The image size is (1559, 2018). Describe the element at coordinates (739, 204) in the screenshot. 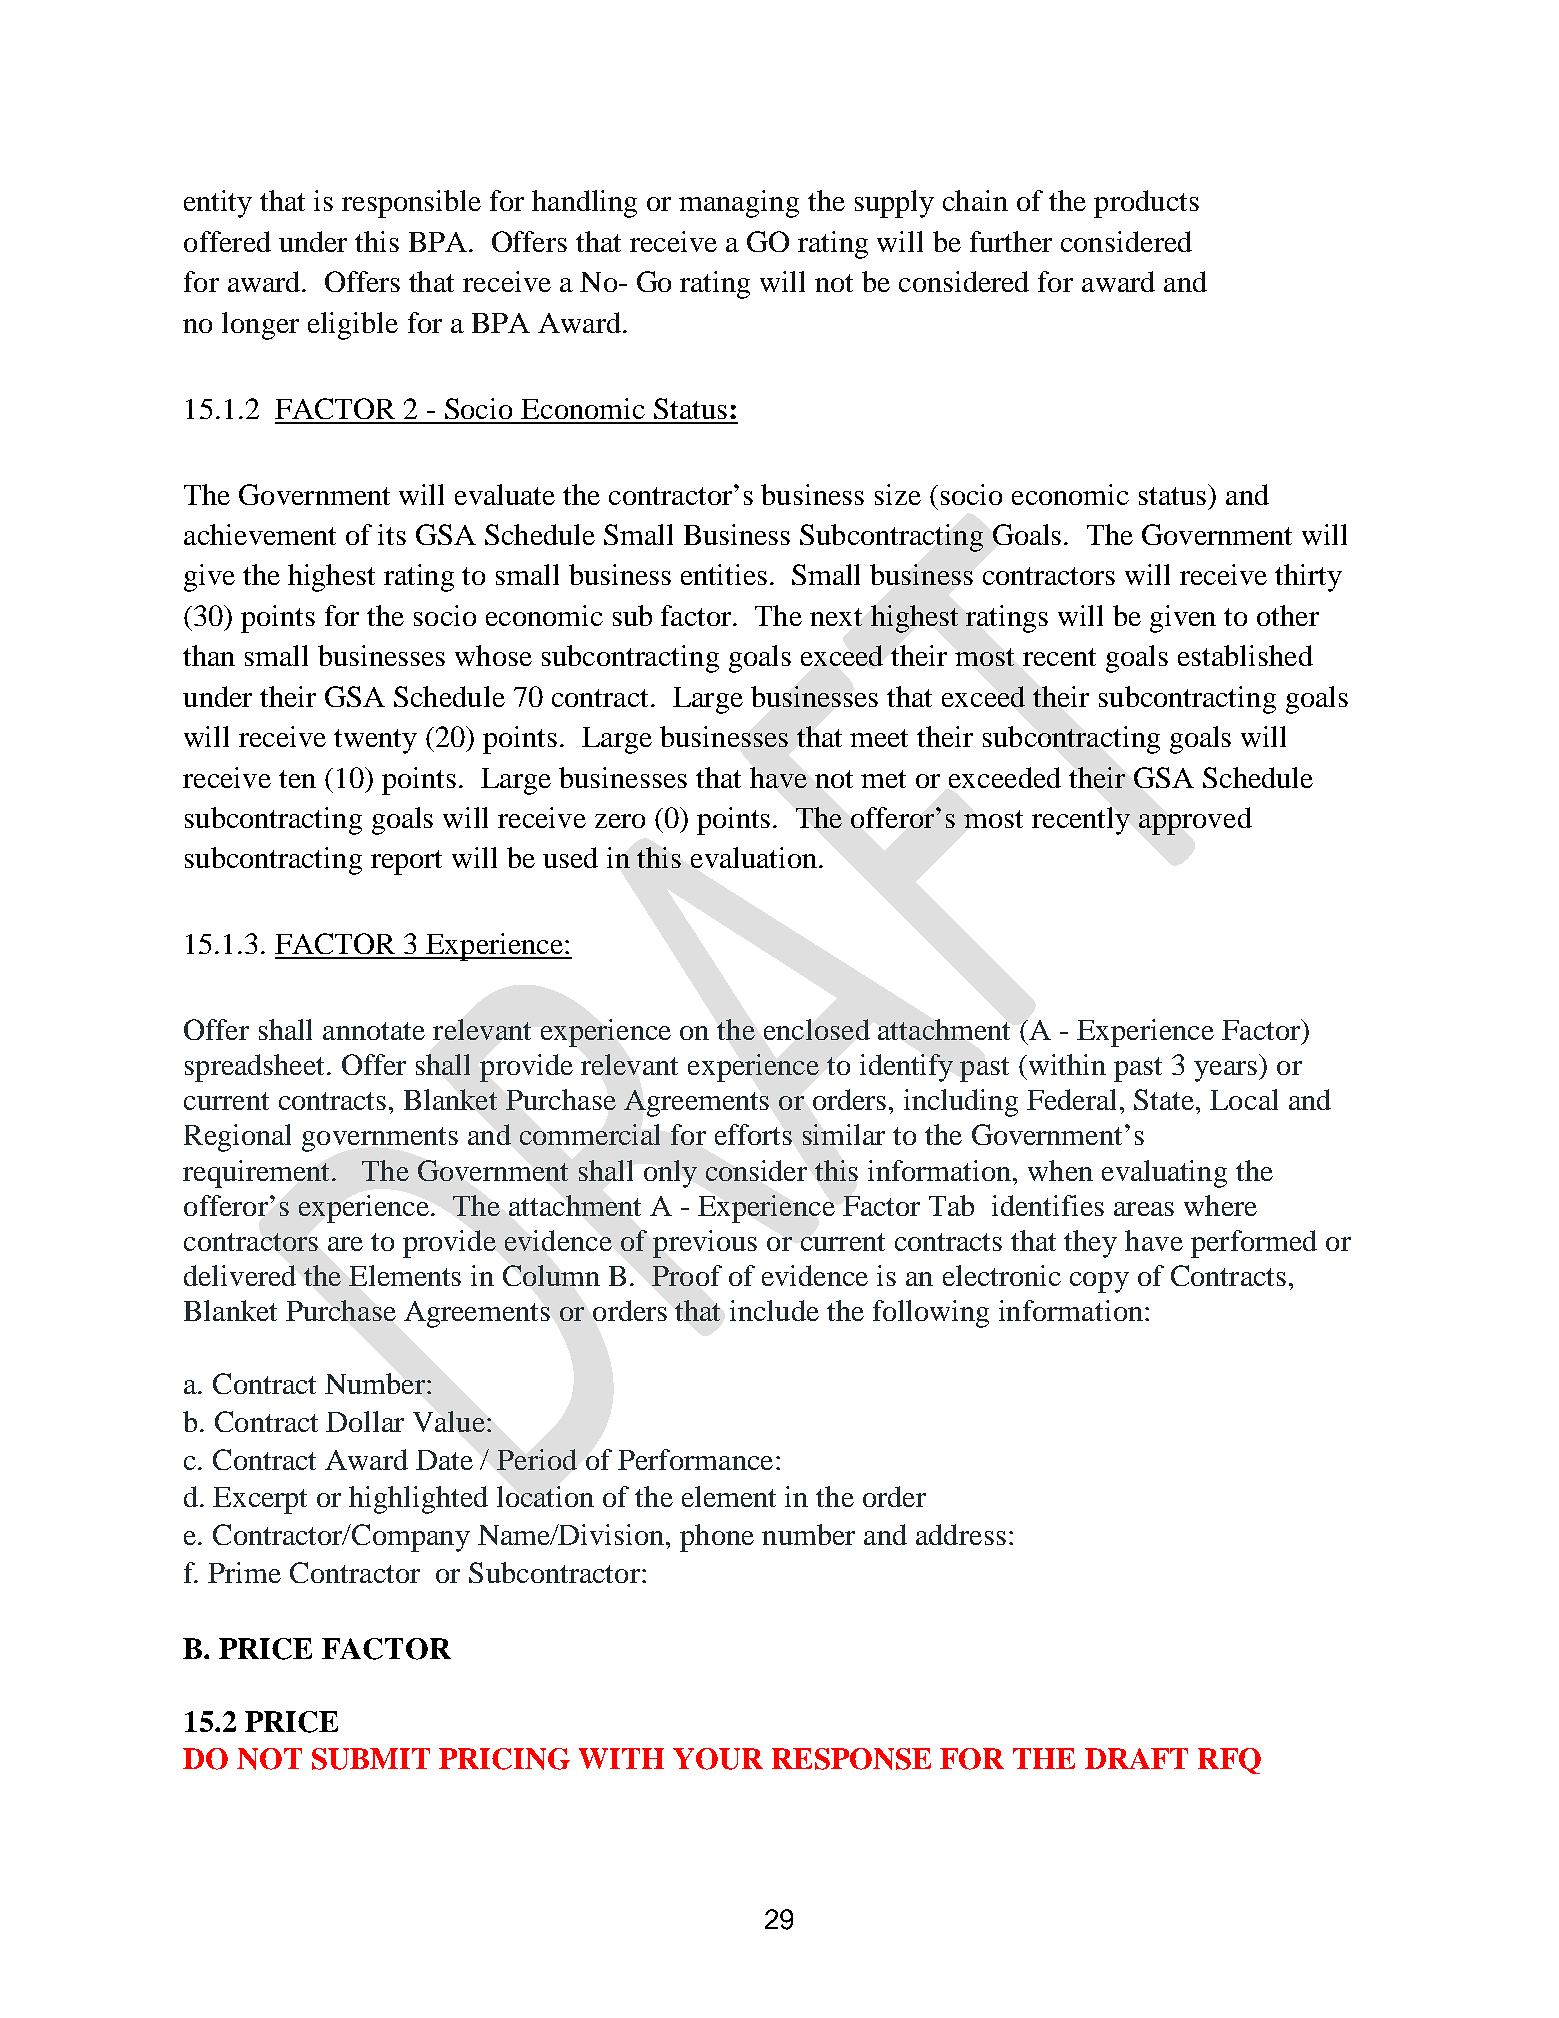

I see `managing` at that location.
